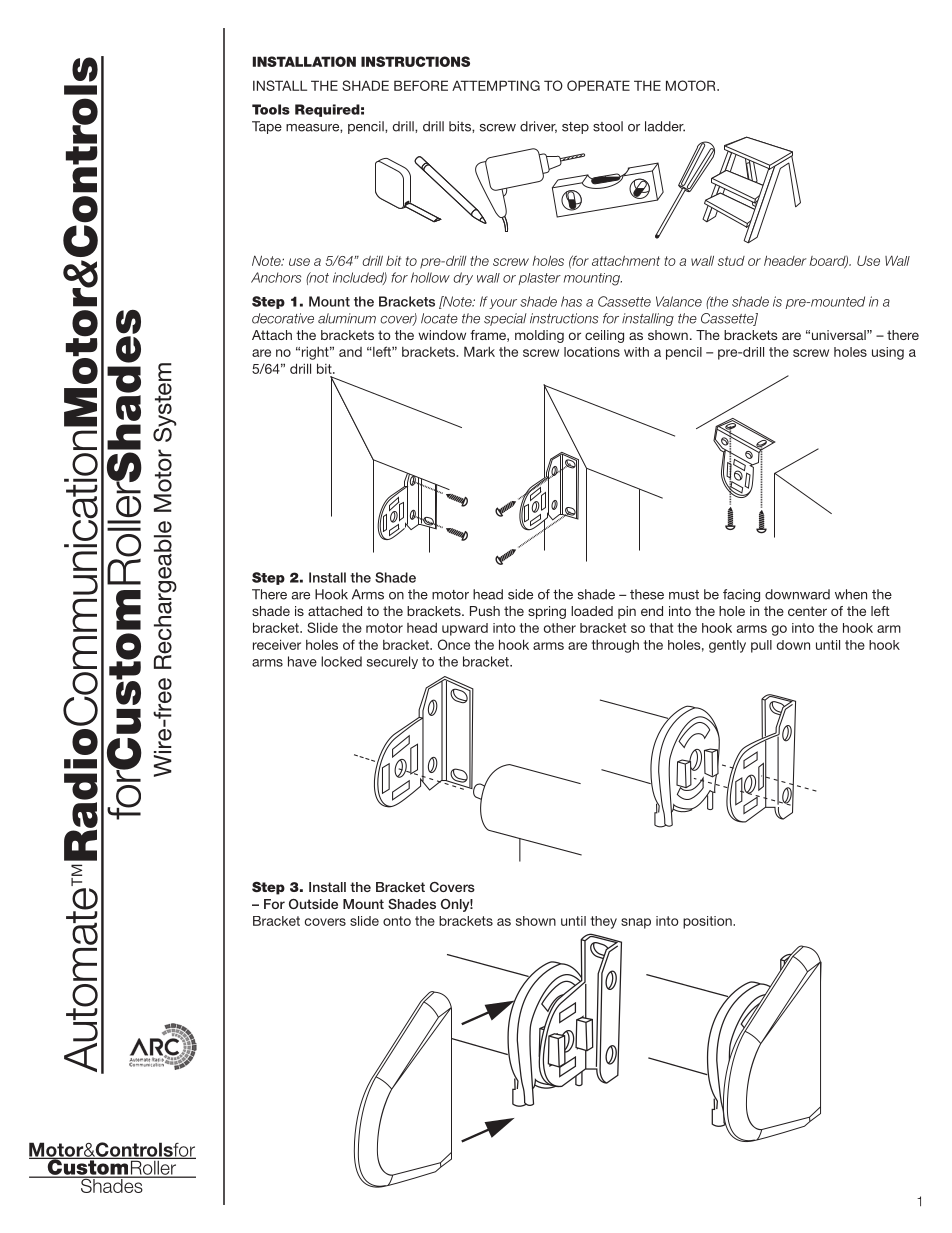  I want to click on they, so click(604, 922).
